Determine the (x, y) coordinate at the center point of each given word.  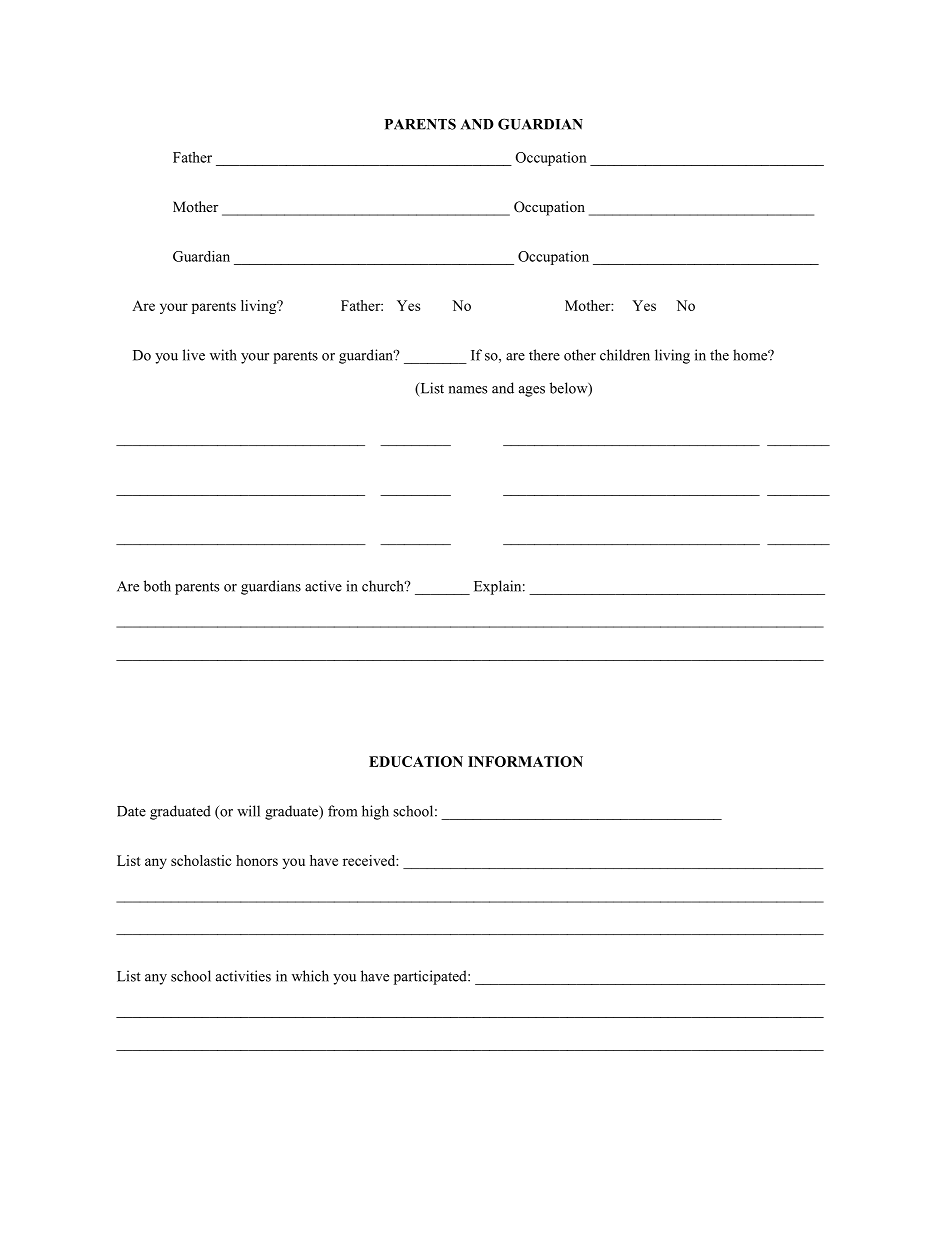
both (157, 586)
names (468, 390)
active (323, 586)
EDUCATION (416, 761)
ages (532, 391)
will (248, 811)
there (544, 355)
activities (243, 976)
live (194, 355)
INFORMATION (525, 761)
